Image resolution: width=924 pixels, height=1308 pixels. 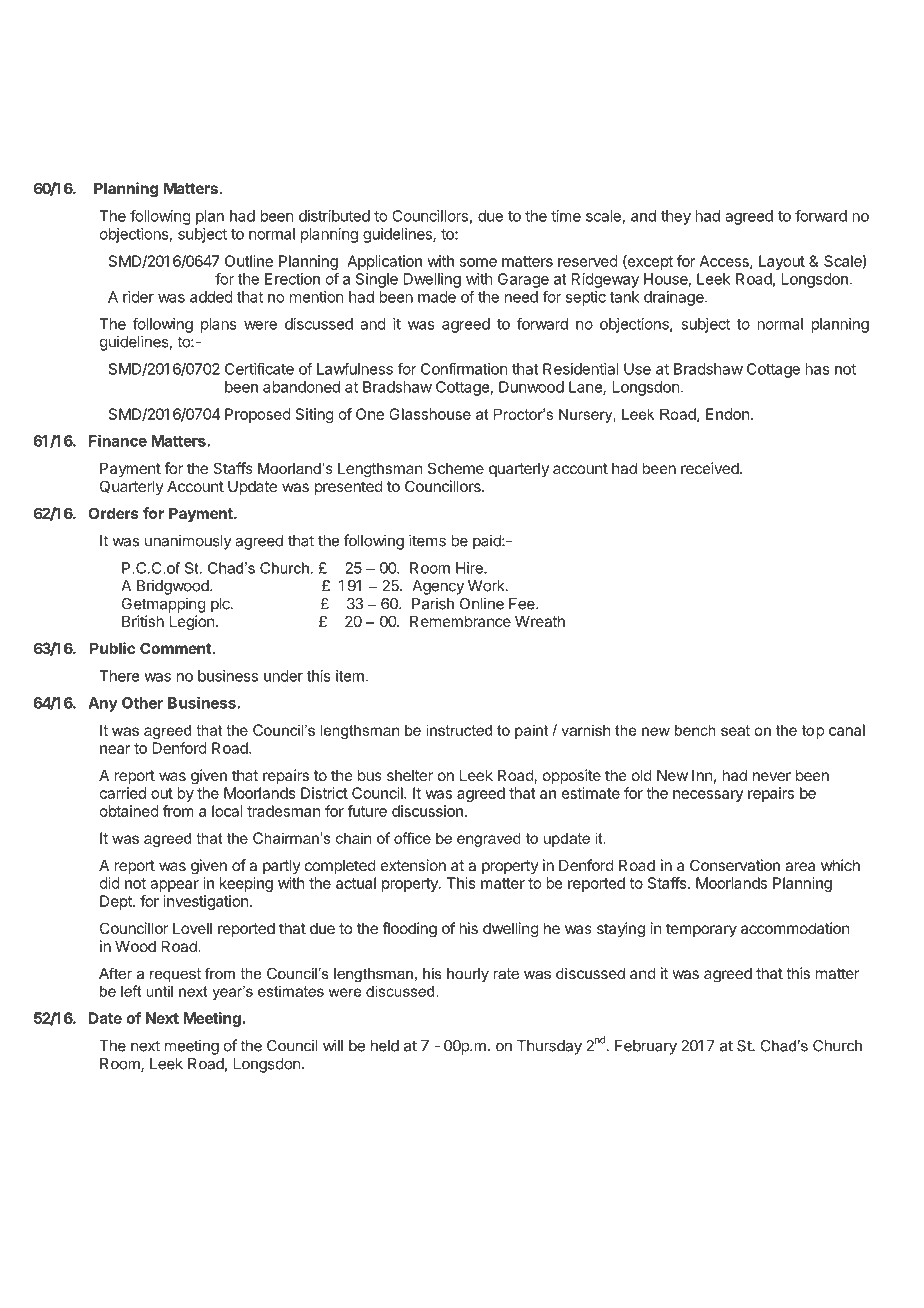 I want to click on some, so click(x=478, y=262).
